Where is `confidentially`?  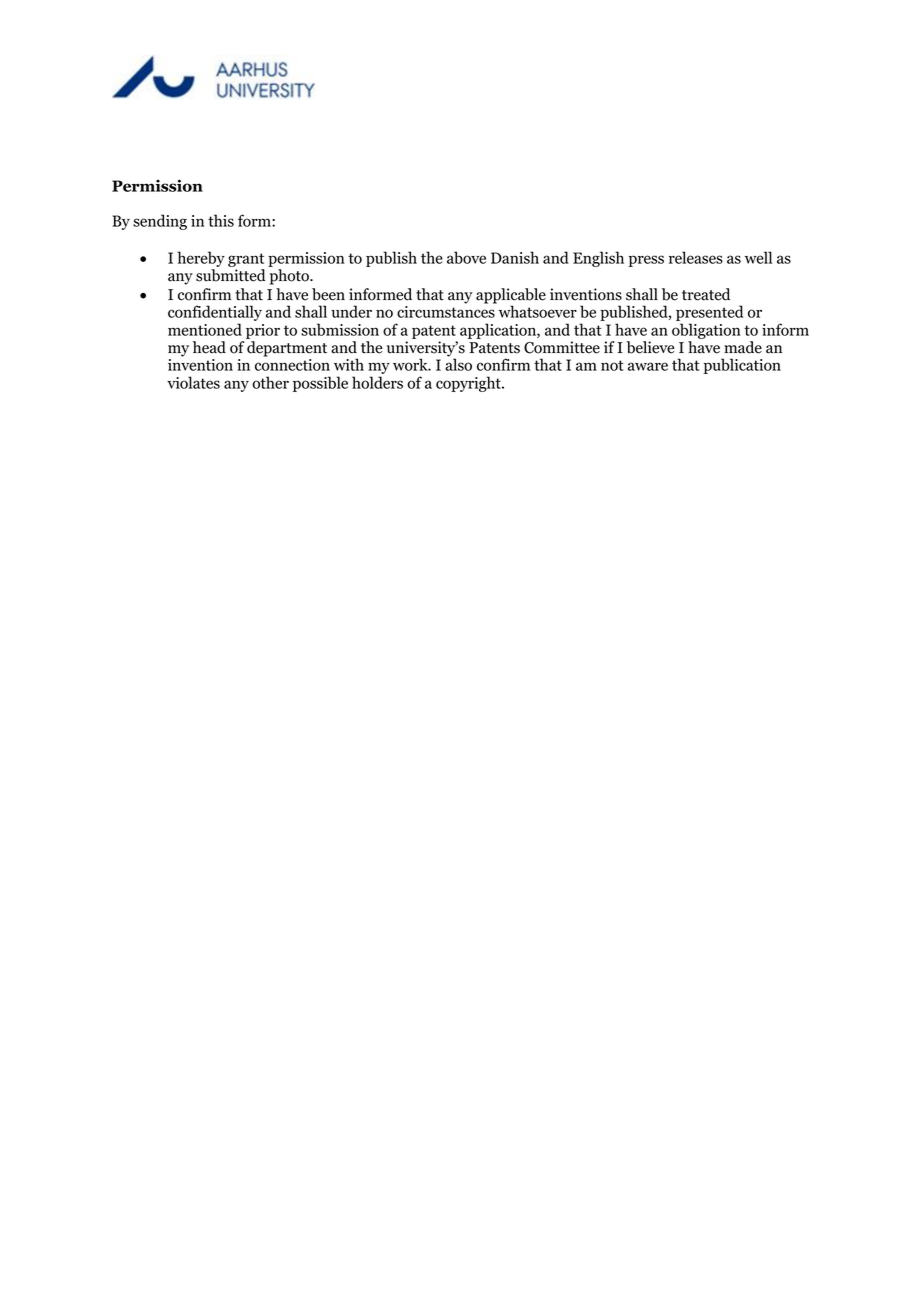 confidentially is located at coordinates (215, 314).
